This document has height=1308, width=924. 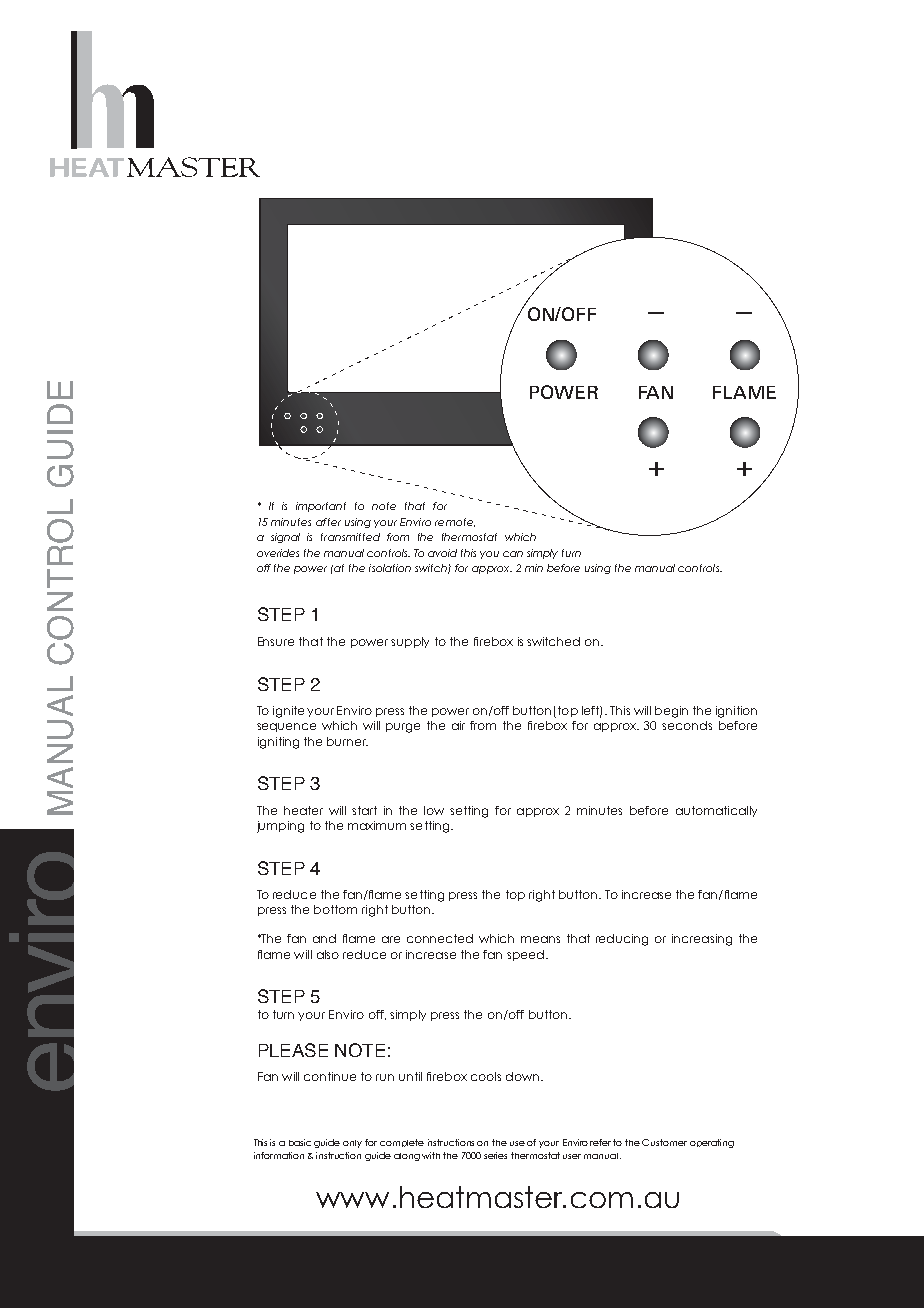 I want to click on automatically, so click(x=716, y=811).
